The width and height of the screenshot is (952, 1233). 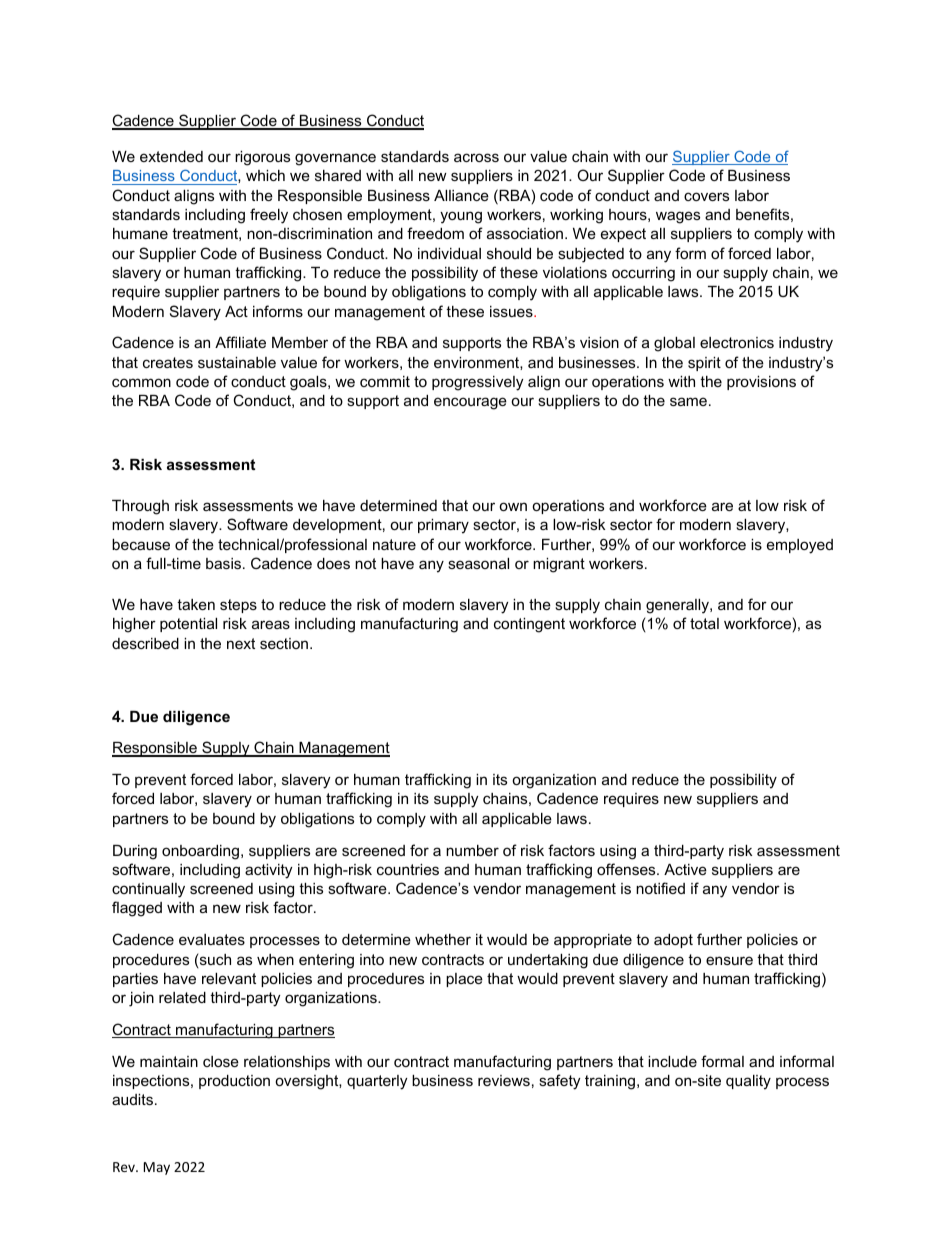 What do you see at coordinates (265, 175) in the screenshot?
I see `which` at bounding box center [265, 175].
